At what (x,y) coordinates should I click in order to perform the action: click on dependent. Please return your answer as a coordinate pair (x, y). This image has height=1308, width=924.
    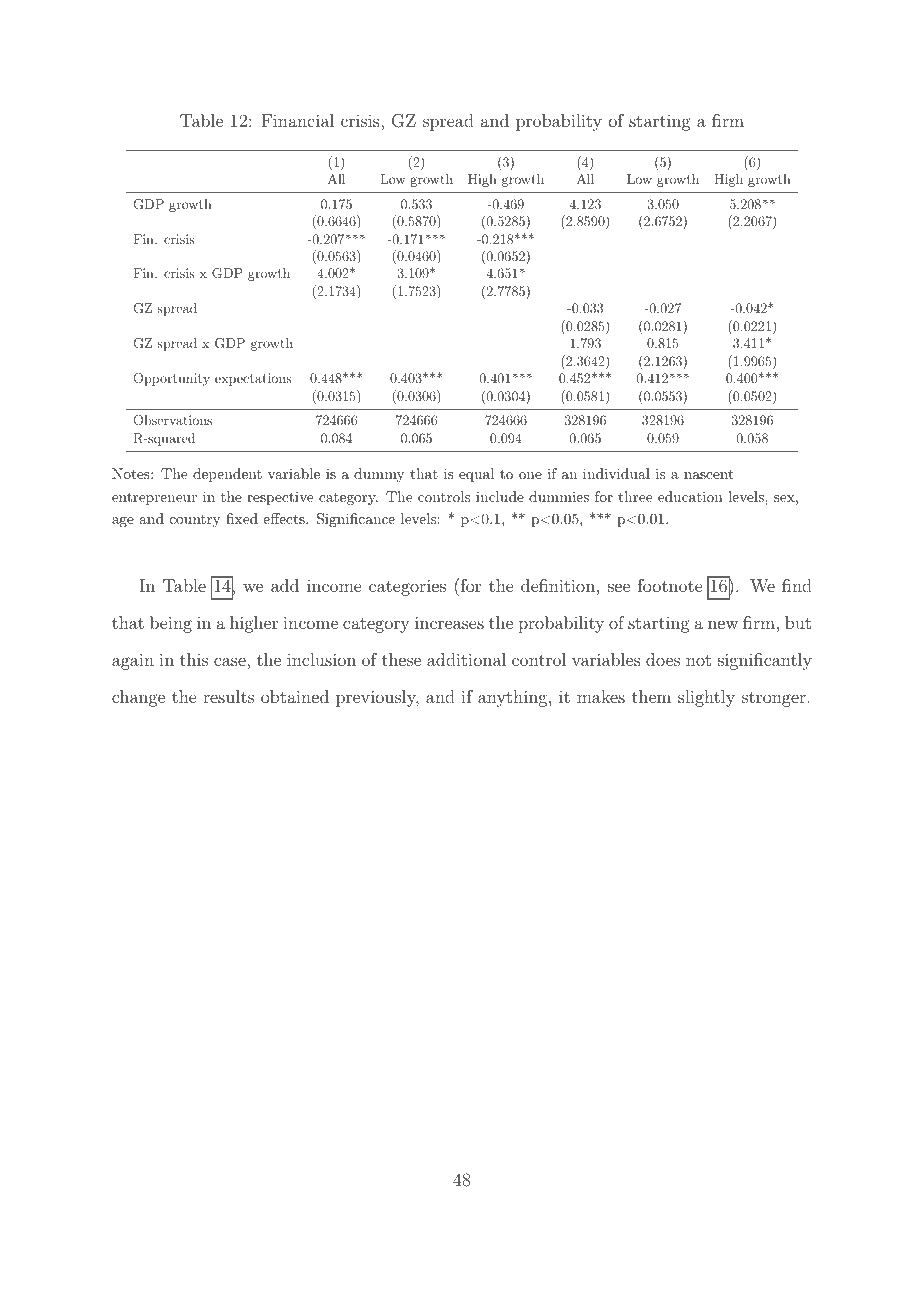
    Looking at the image, I should click on (227, 475).
